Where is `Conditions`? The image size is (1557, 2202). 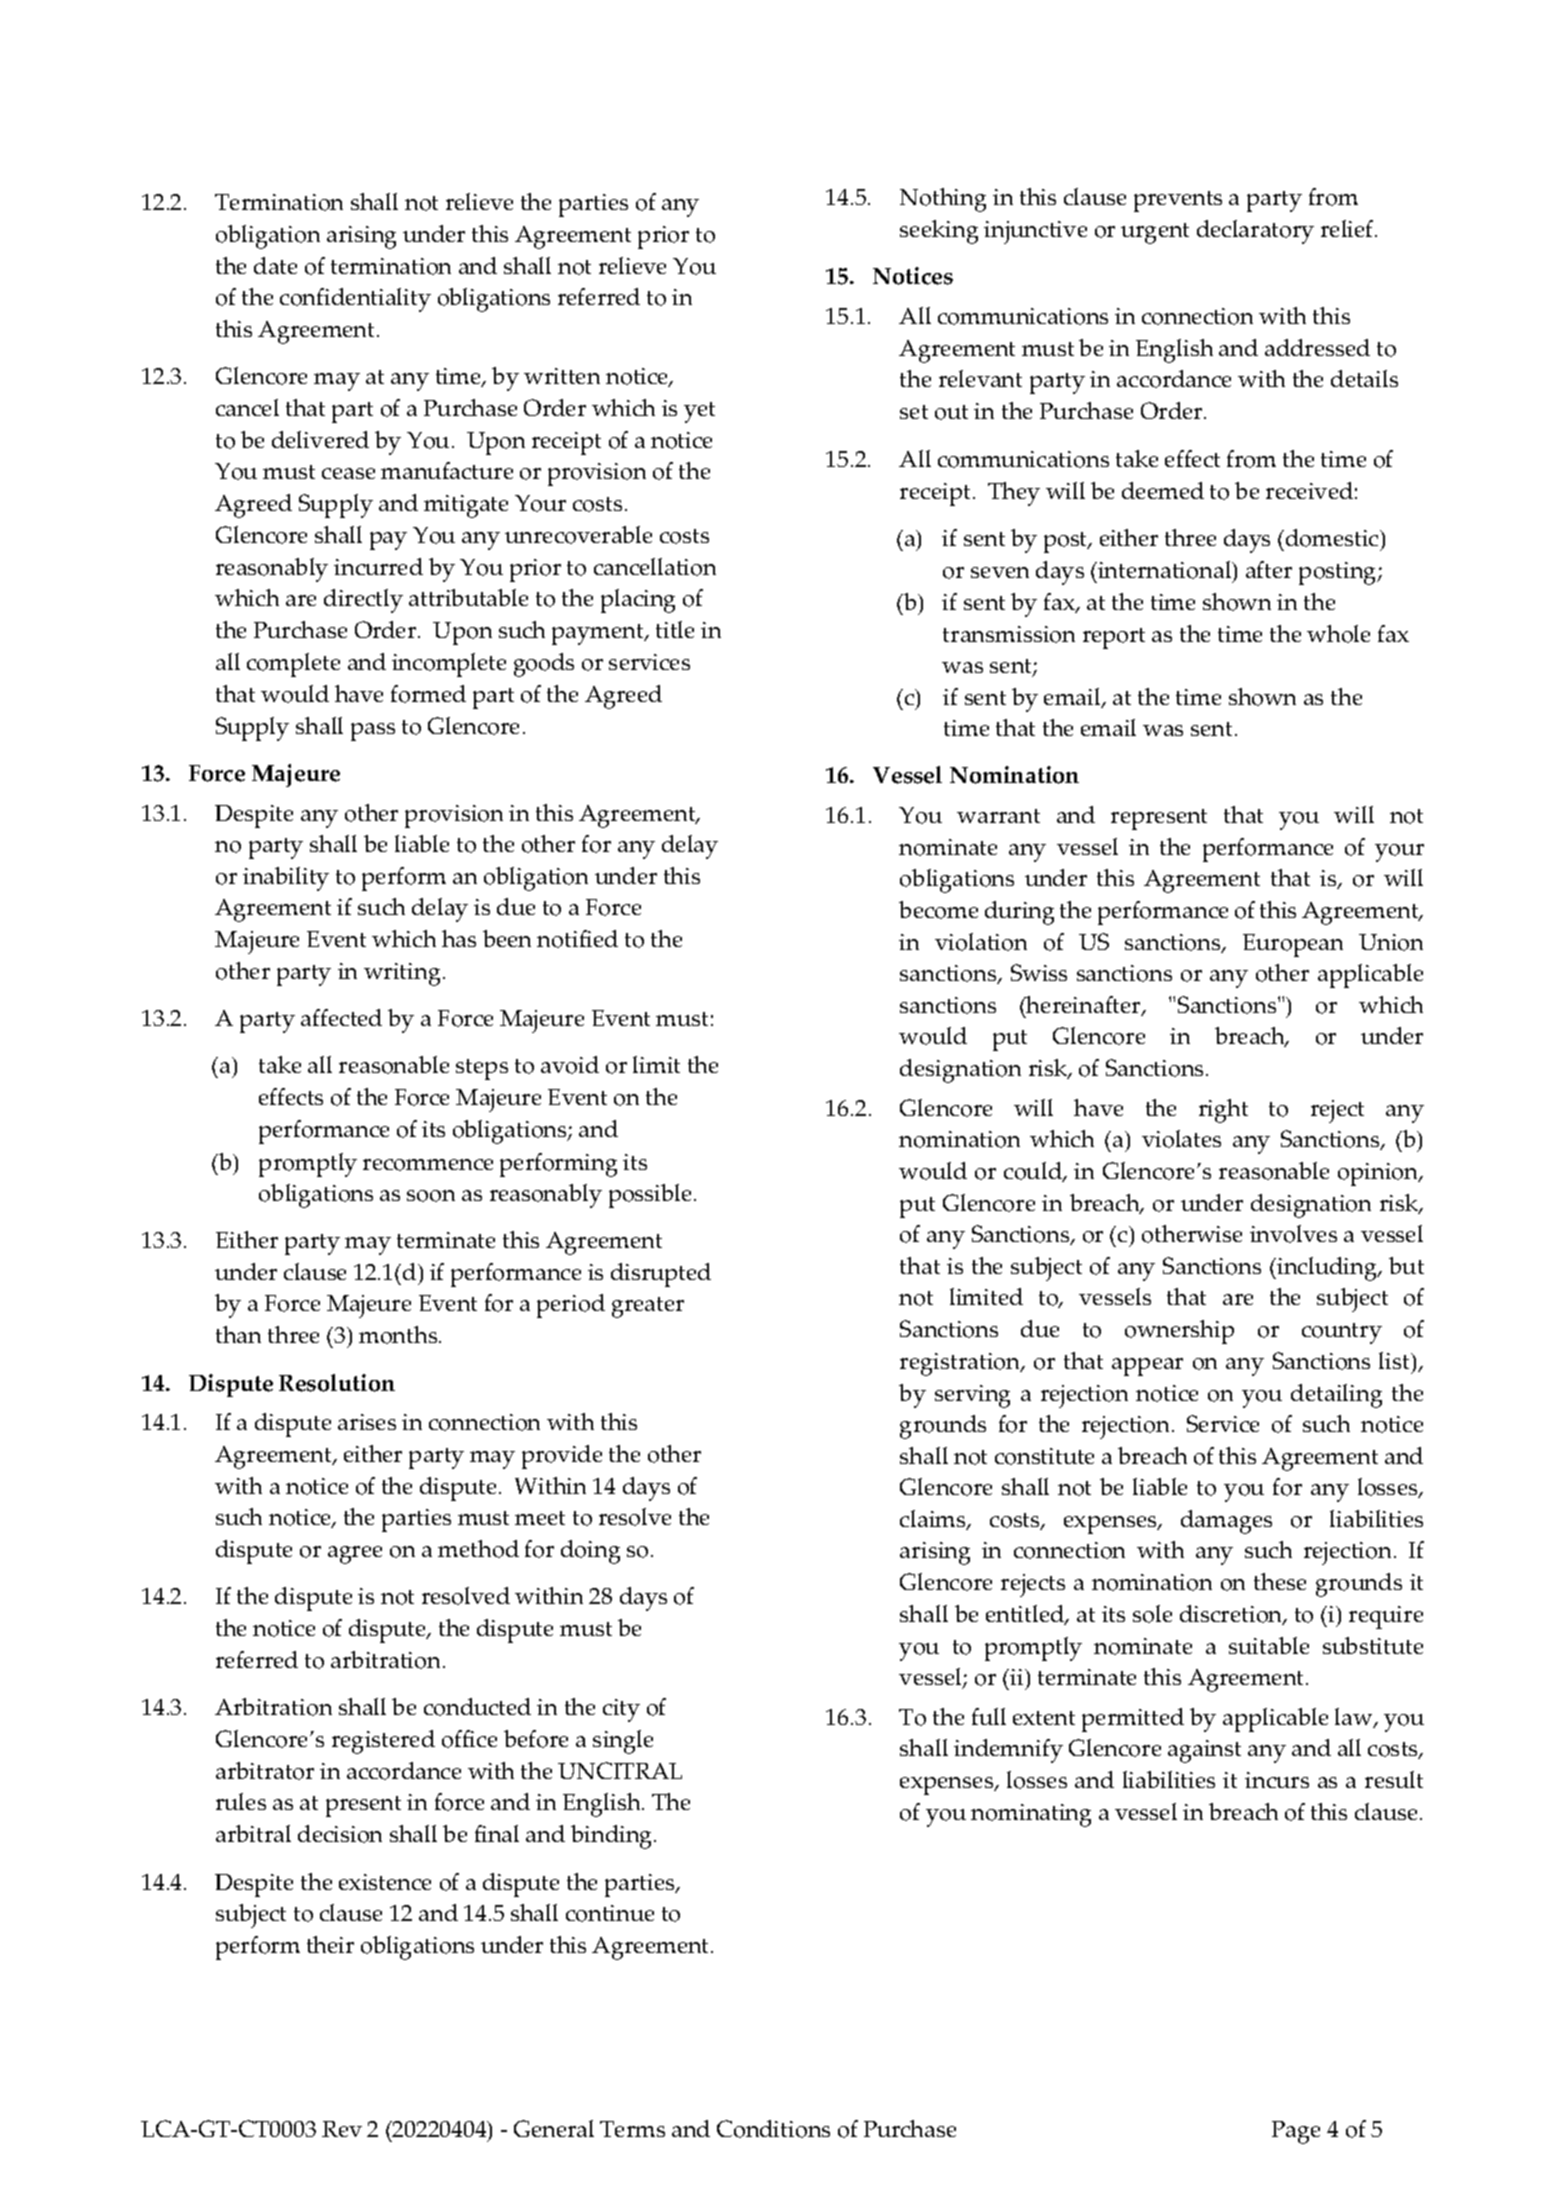
Conditions is located at coordinates (773, 2129).
